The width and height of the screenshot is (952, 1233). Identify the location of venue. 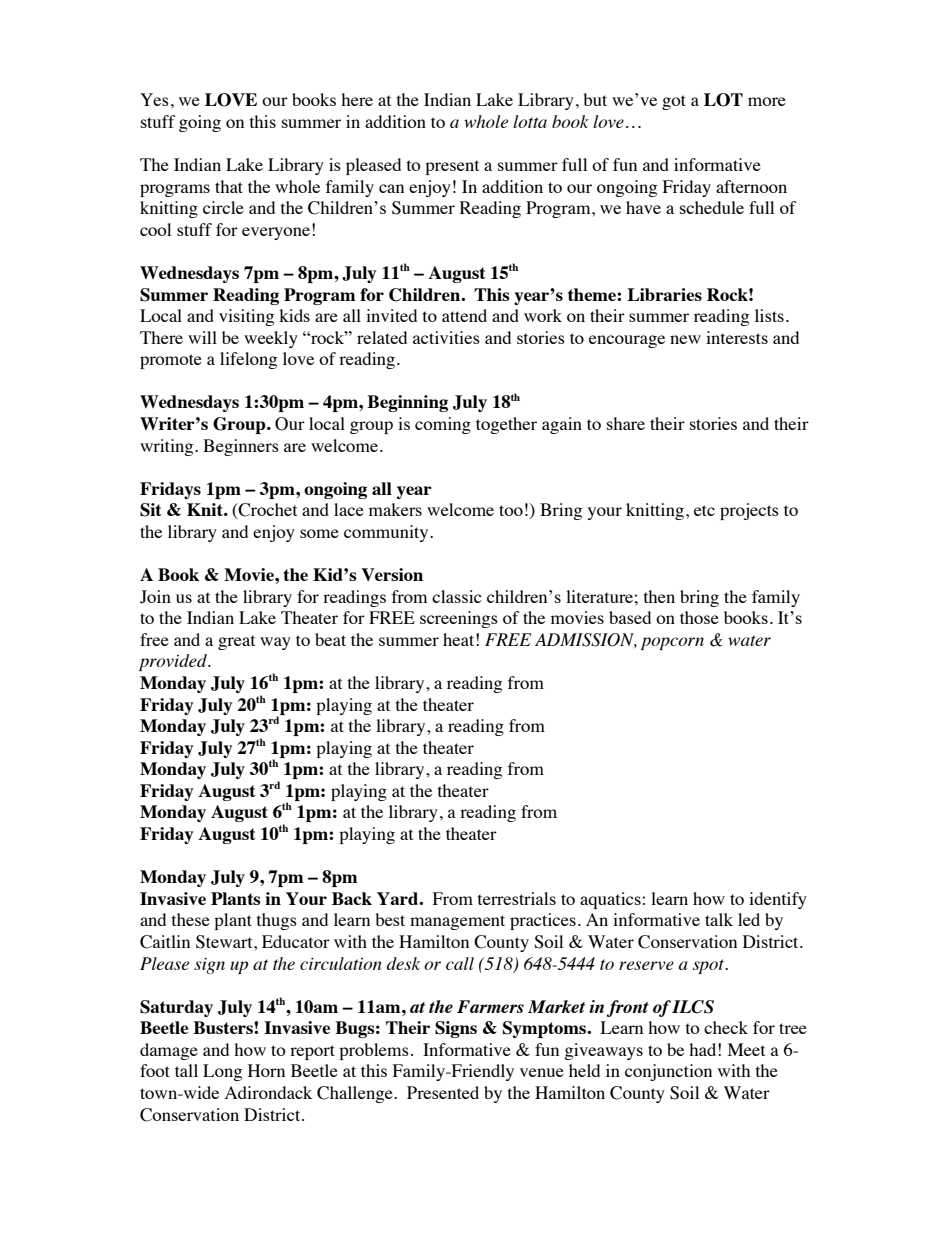
(542, 1072).
